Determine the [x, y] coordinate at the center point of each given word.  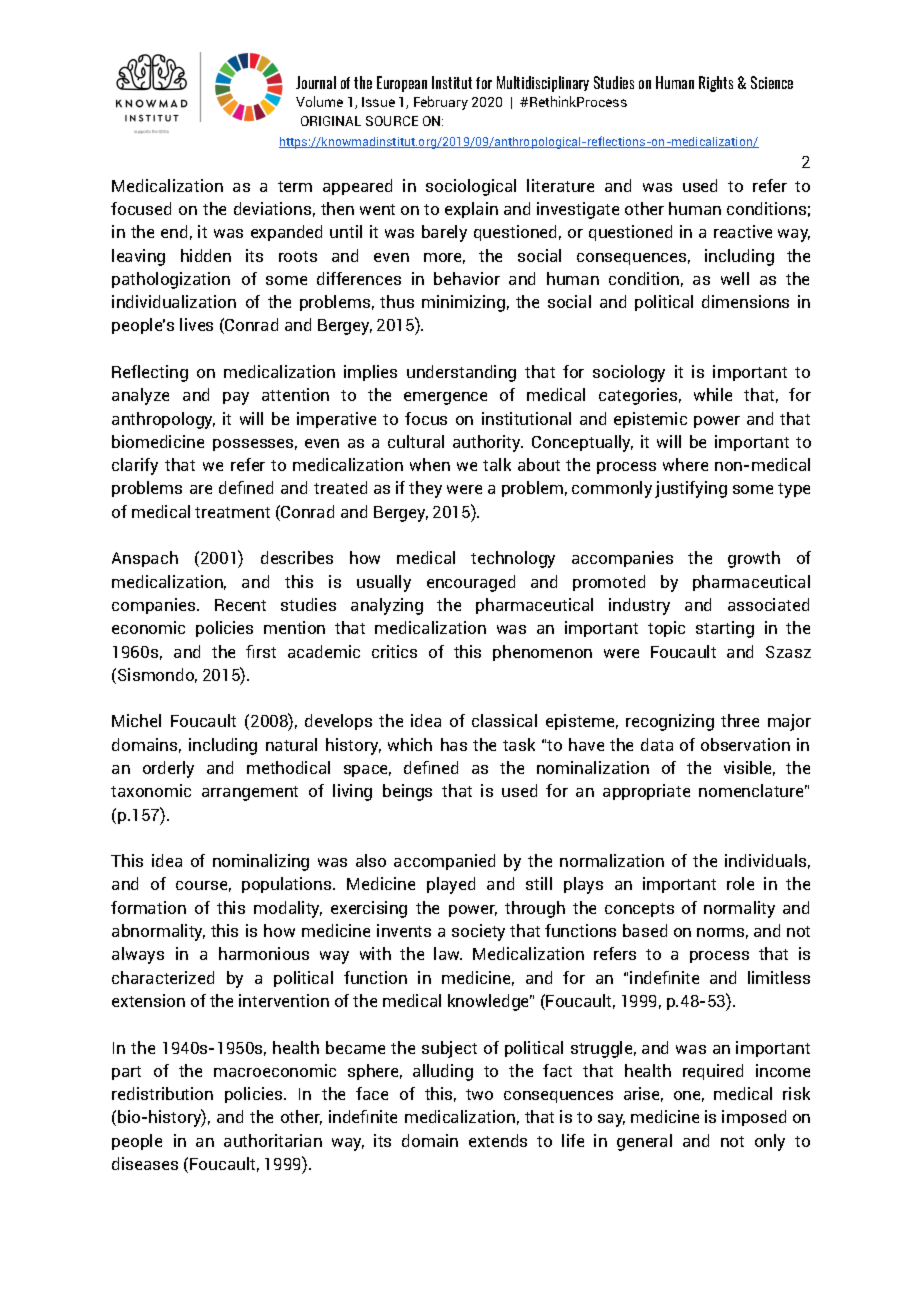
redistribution [162, 1093]
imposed [754, 1118]
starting [725, 629]
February [441, 103]
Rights [716, 84]
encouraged [471, 583]
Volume [319, 101]
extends [498, 1140]
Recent [240, 605]
